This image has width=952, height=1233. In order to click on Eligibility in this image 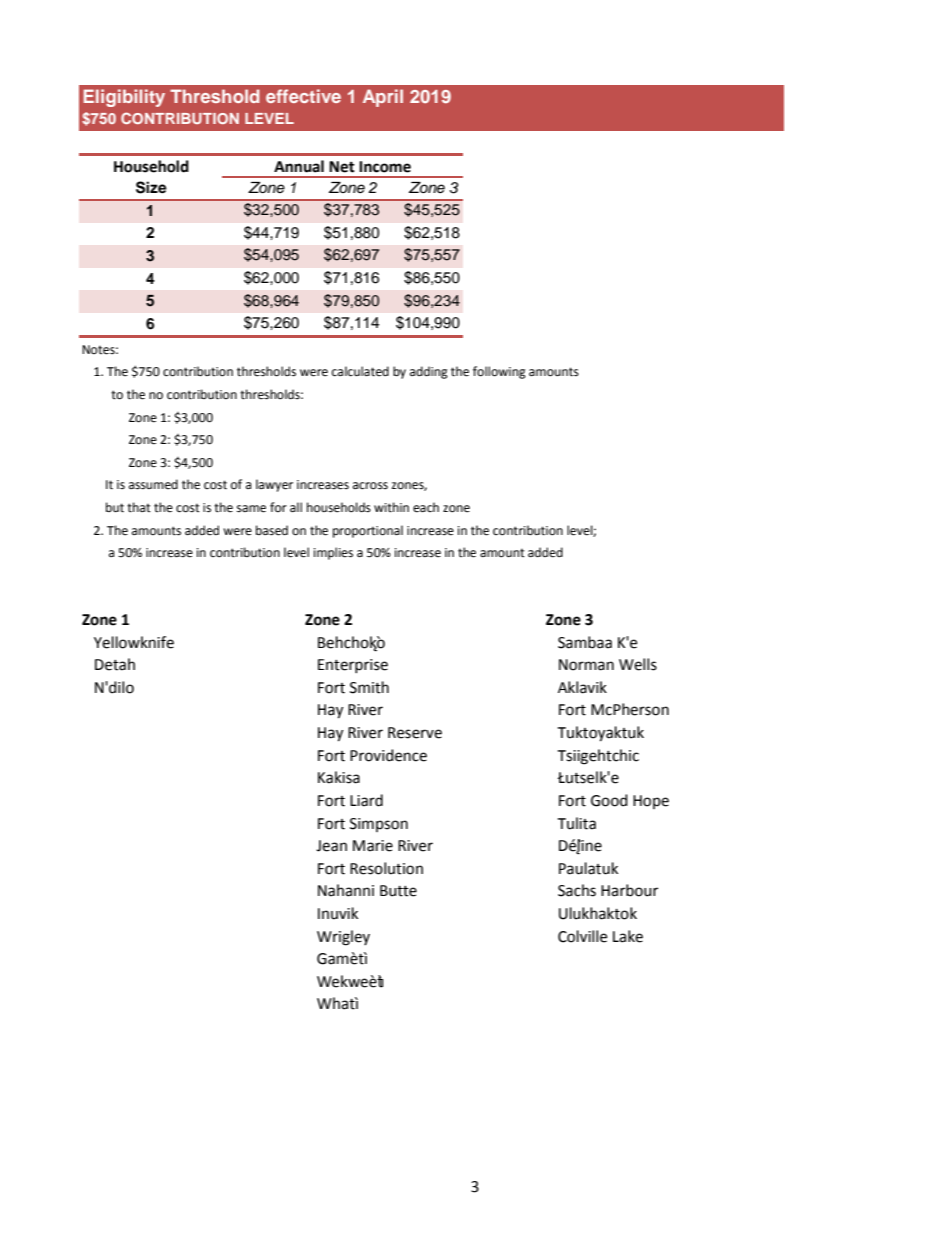, I will do `click(124, 98)`.
